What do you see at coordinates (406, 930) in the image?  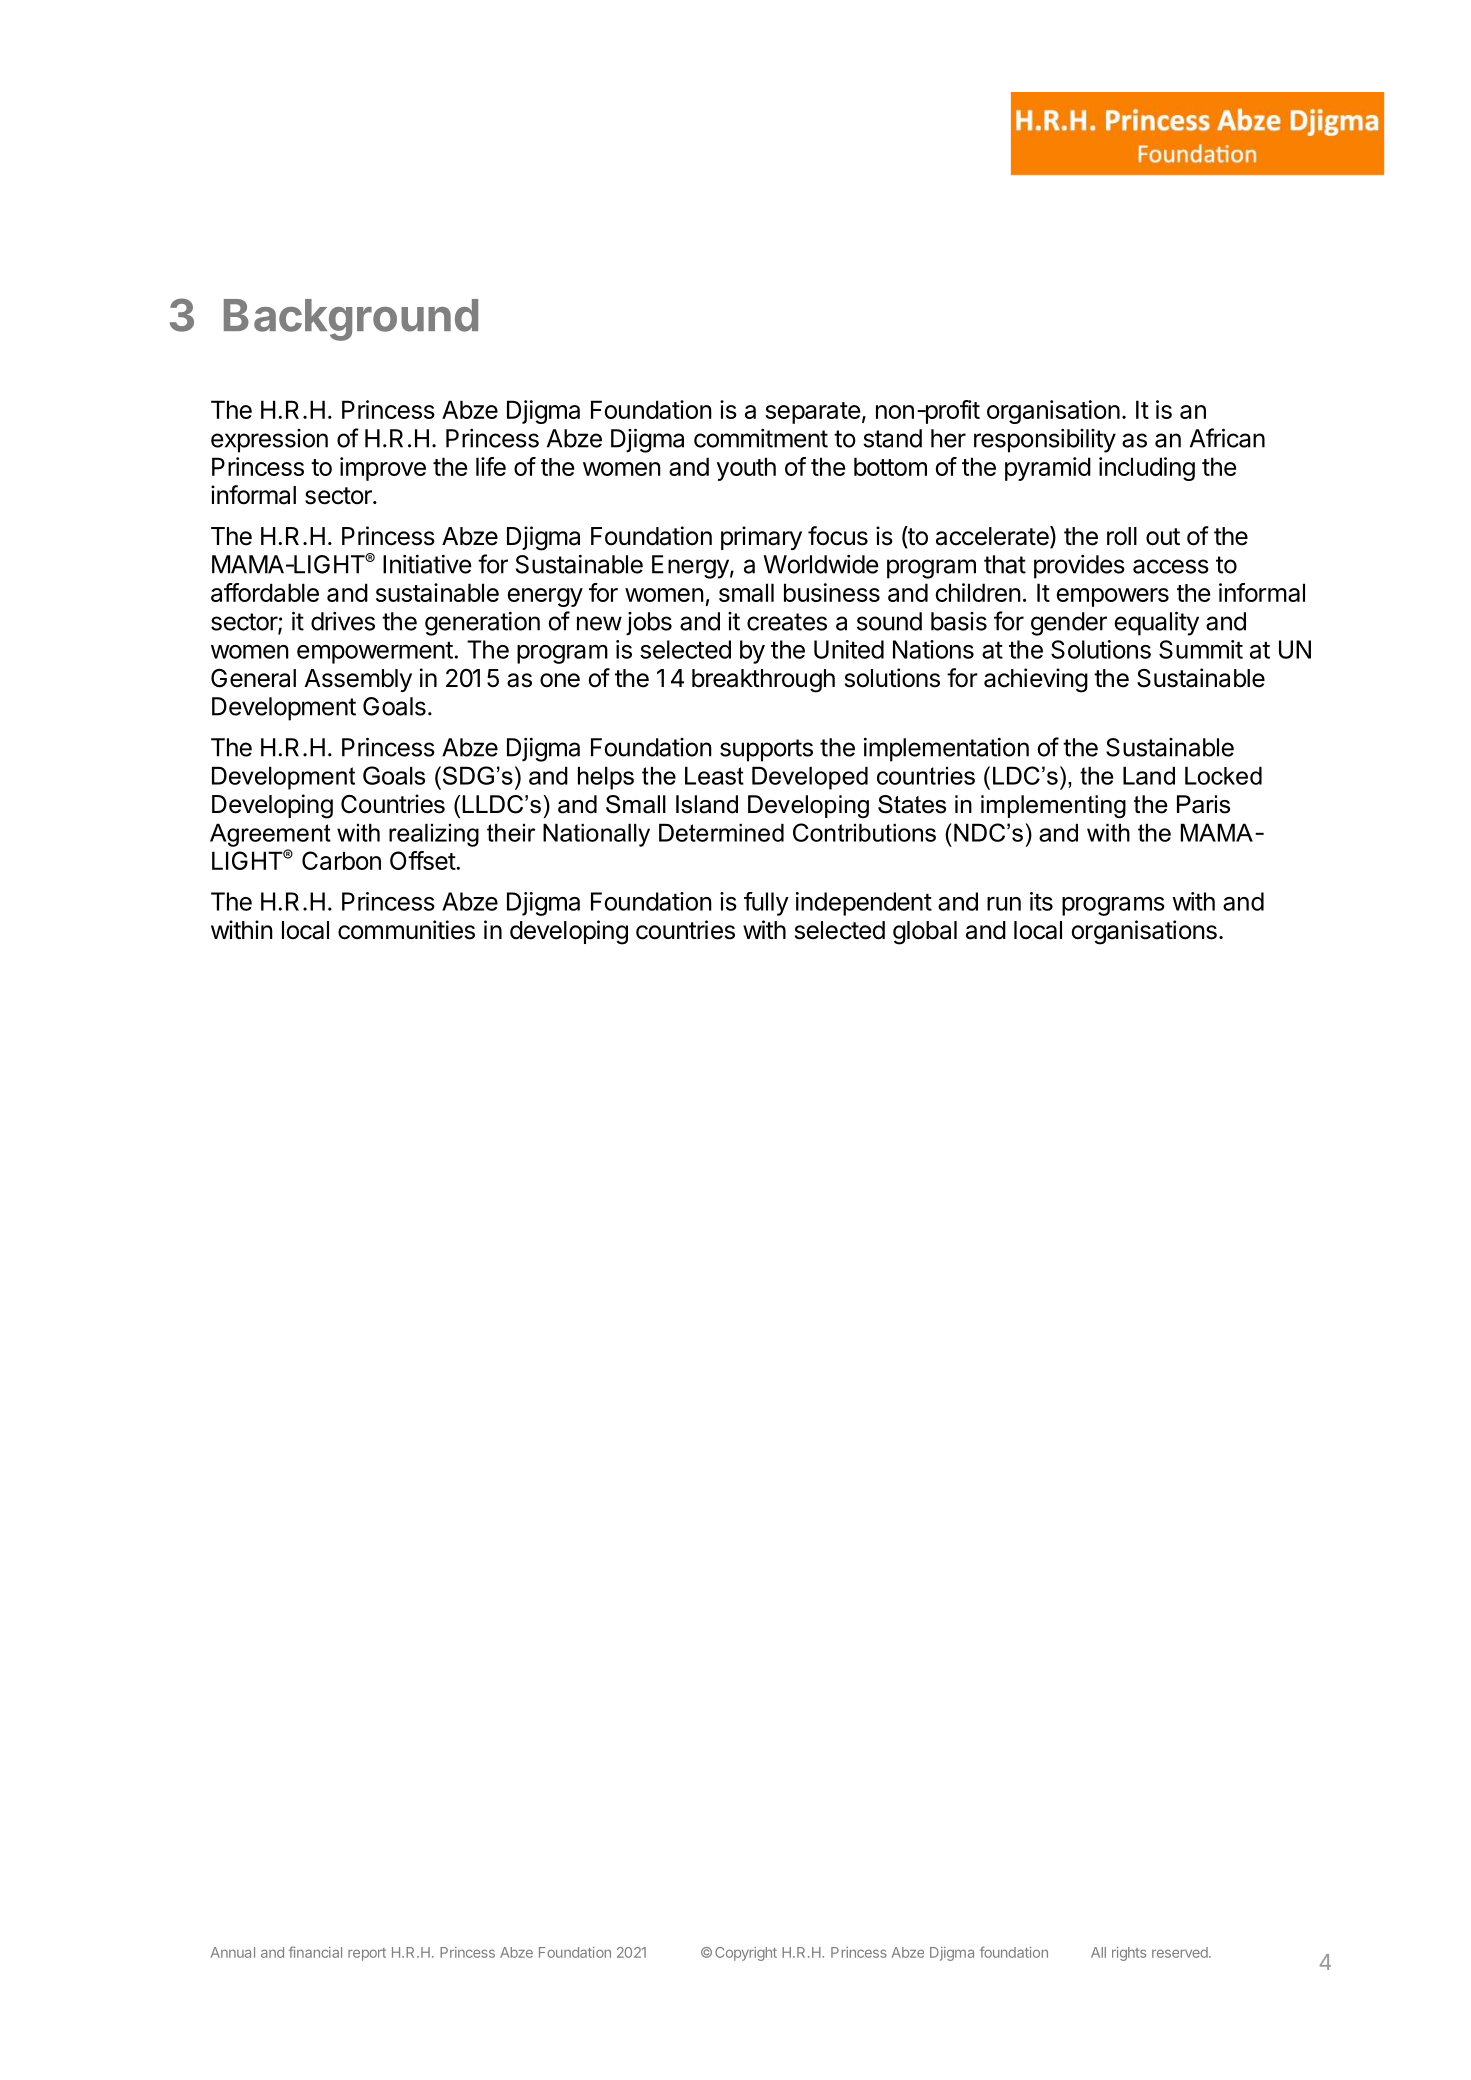 I see `communities` at bounding box center [406, 930].
